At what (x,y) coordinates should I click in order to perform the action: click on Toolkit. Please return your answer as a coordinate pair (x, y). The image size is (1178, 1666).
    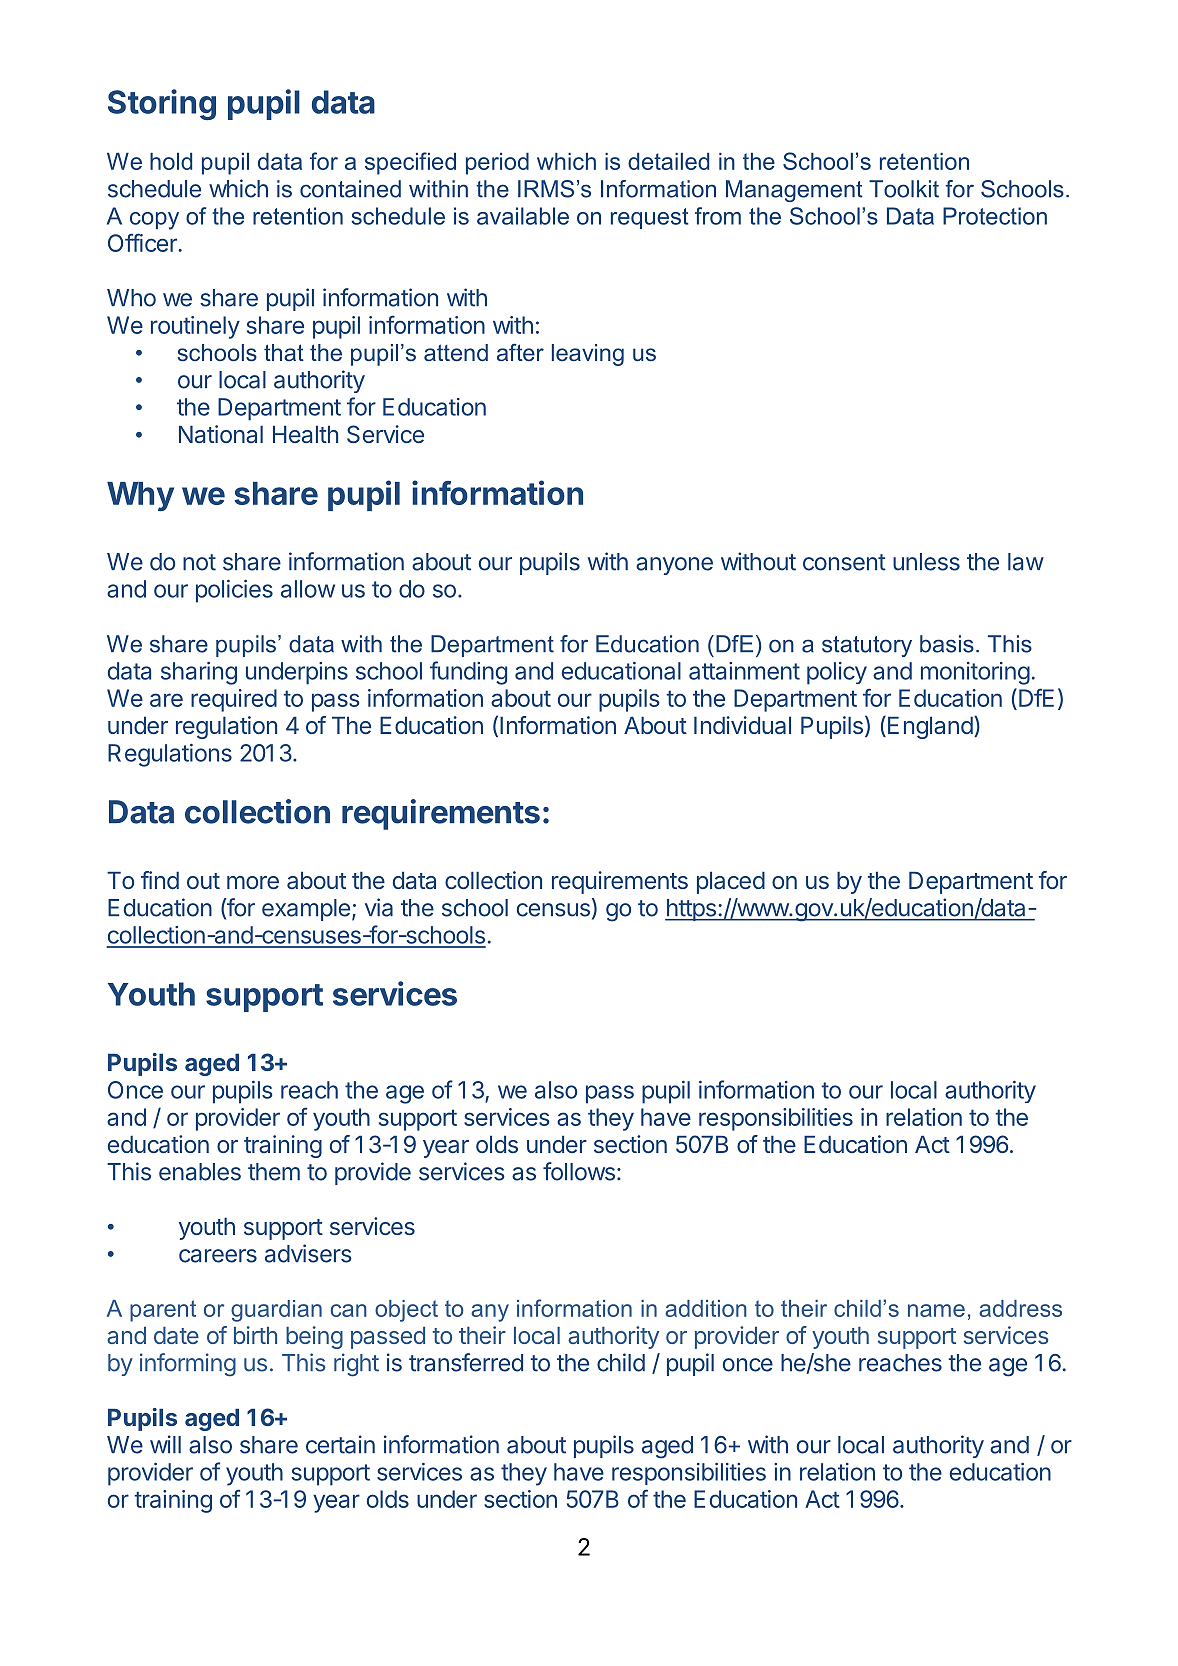
    Looking at the image, I should click on (904, 189).
